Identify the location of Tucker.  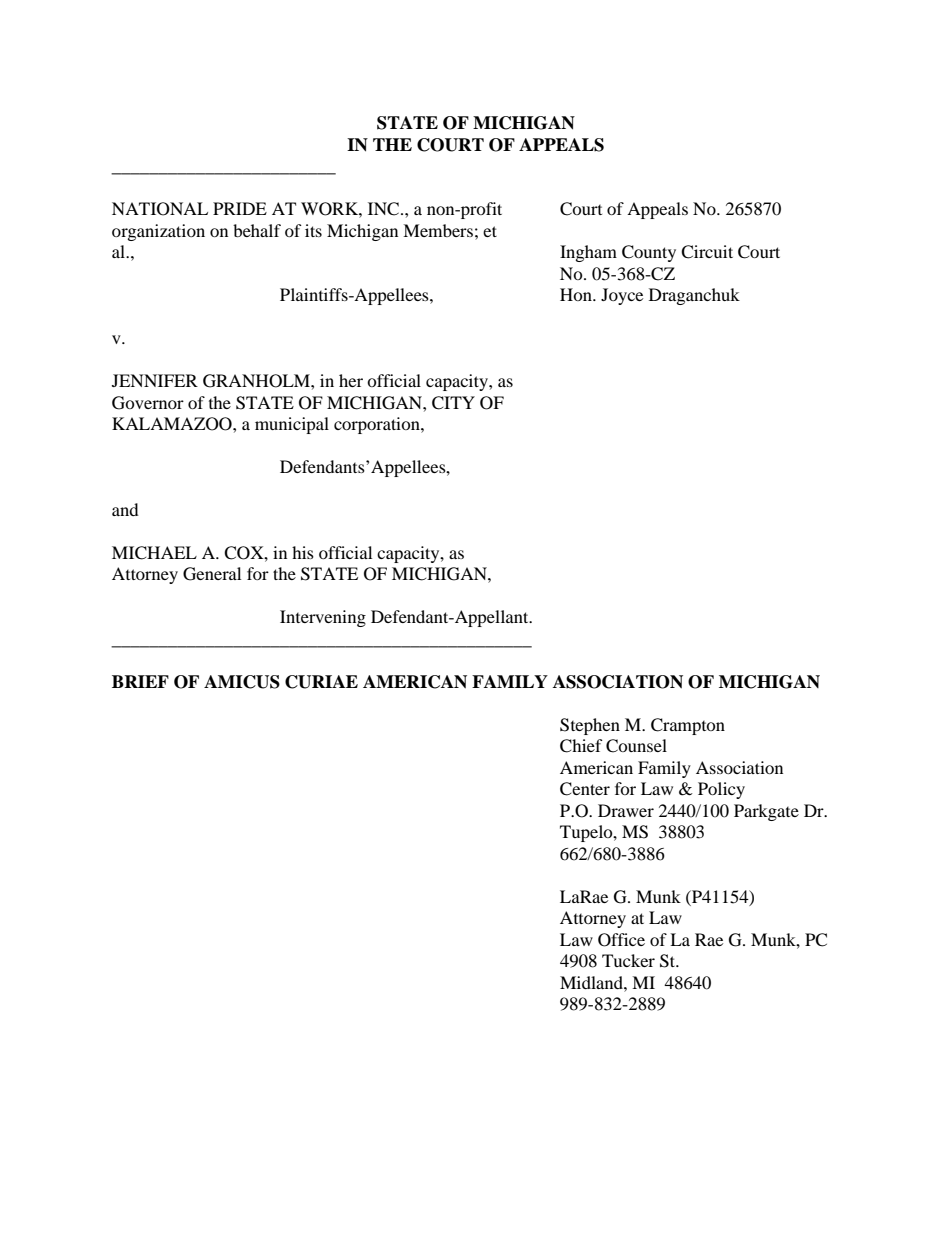
(628, 960).
